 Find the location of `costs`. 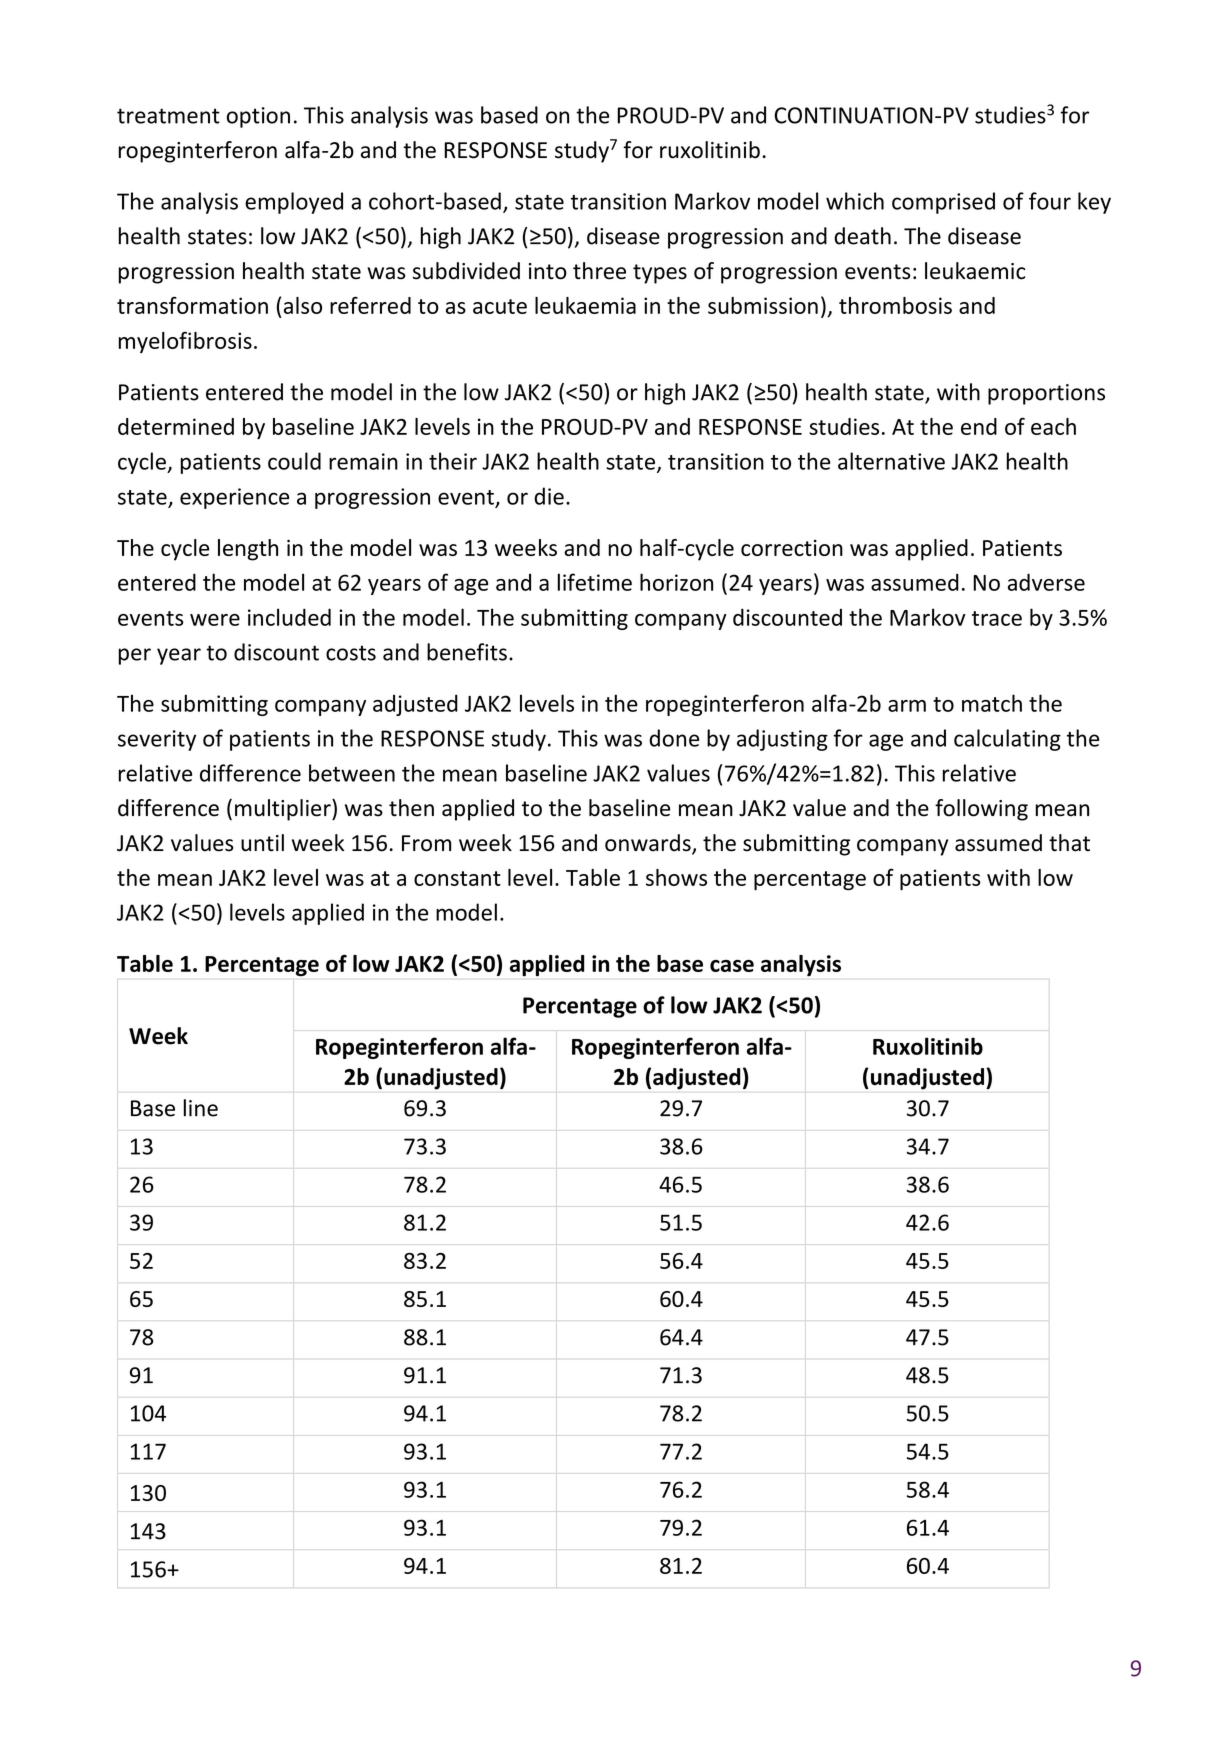

costs is located at coordinates (351, 653).
